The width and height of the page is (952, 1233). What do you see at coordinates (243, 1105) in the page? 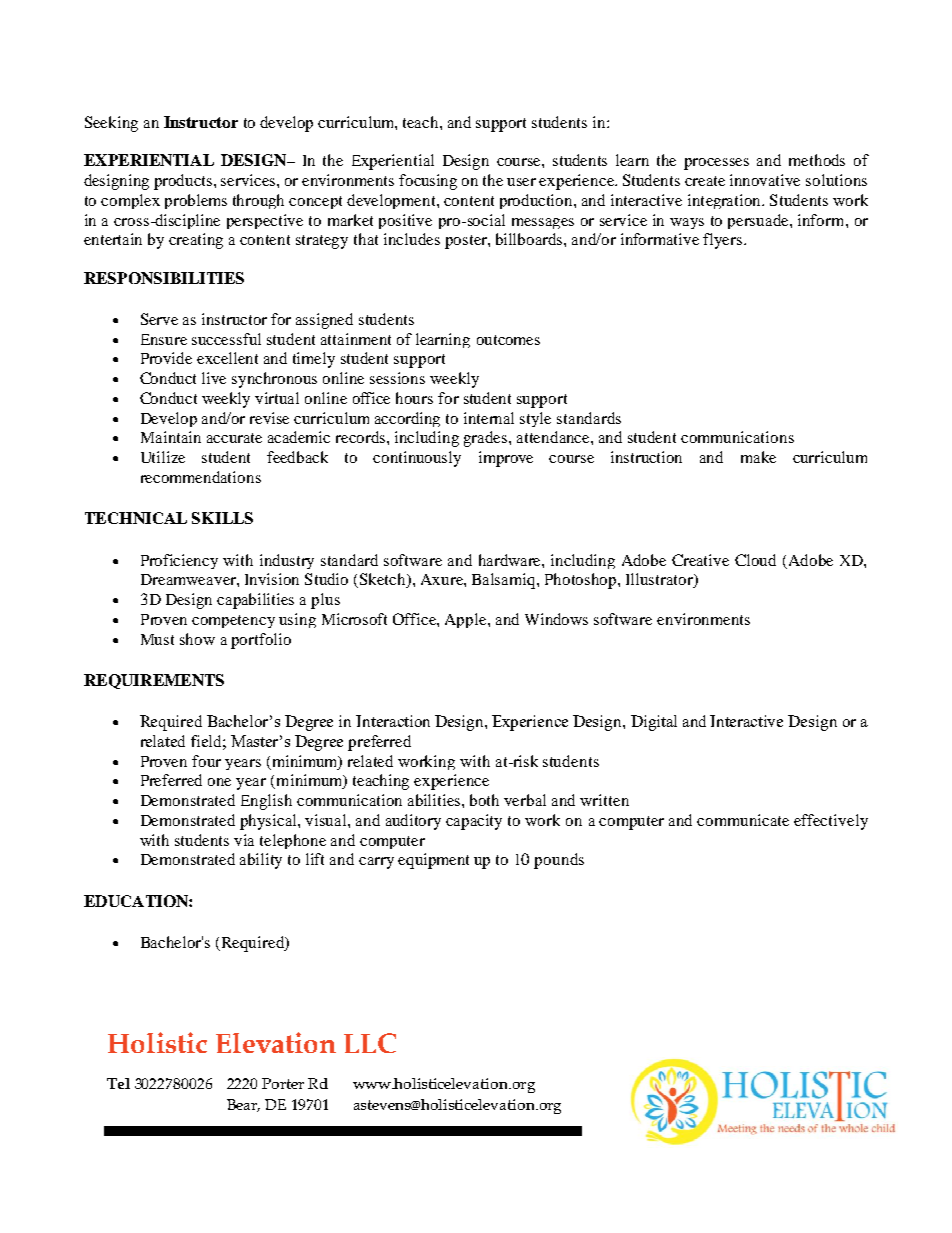
I see `Bear` at bounding box center [243, 1105].
